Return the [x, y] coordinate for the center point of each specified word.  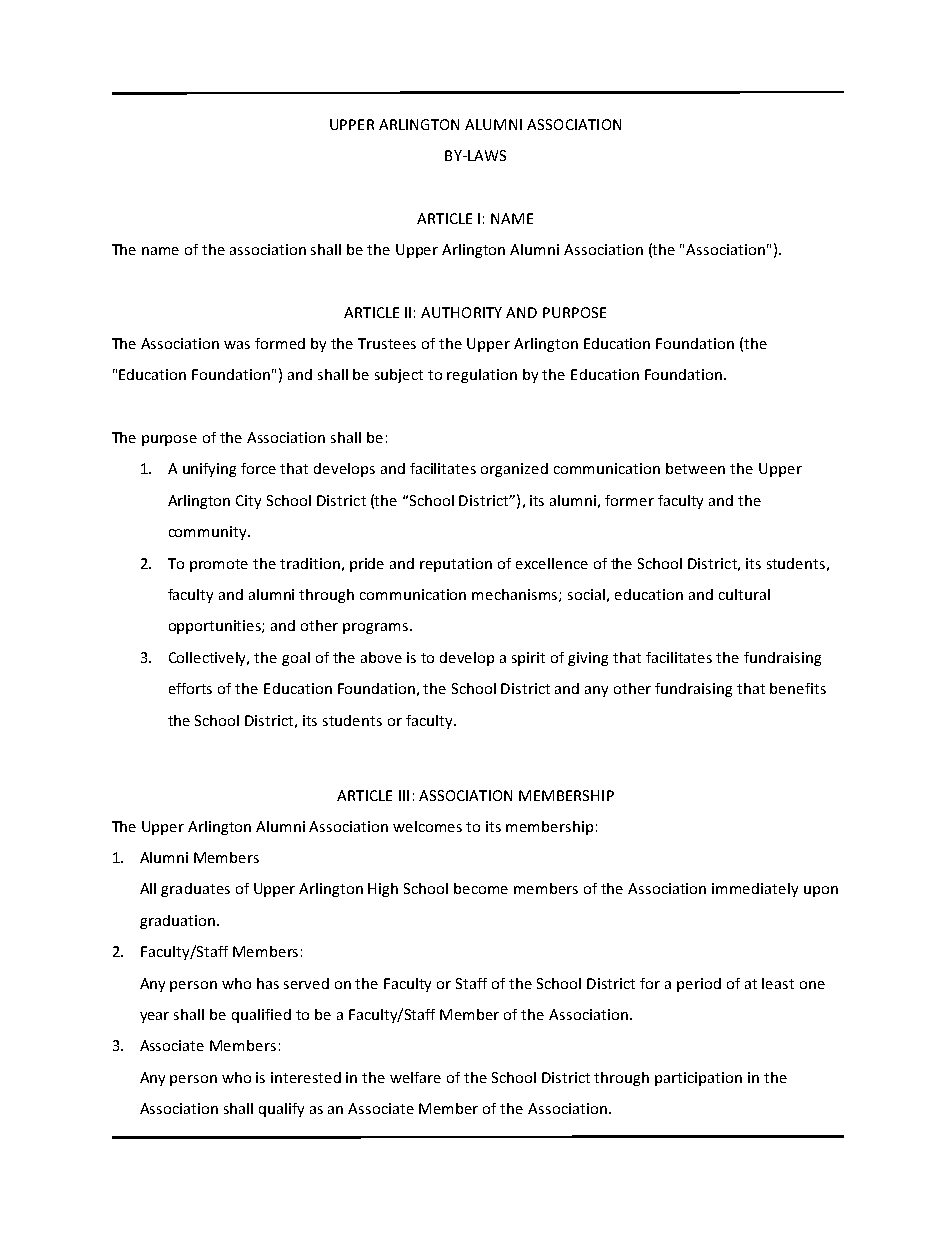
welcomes [427, 826]
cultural [744, 594]
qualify [281, 1110]
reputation [456, 565]
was [237, 345]
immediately [755, 890]
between [695, 468]
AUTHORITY [461, 312]
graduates [195, 890]
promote [219, 565]
